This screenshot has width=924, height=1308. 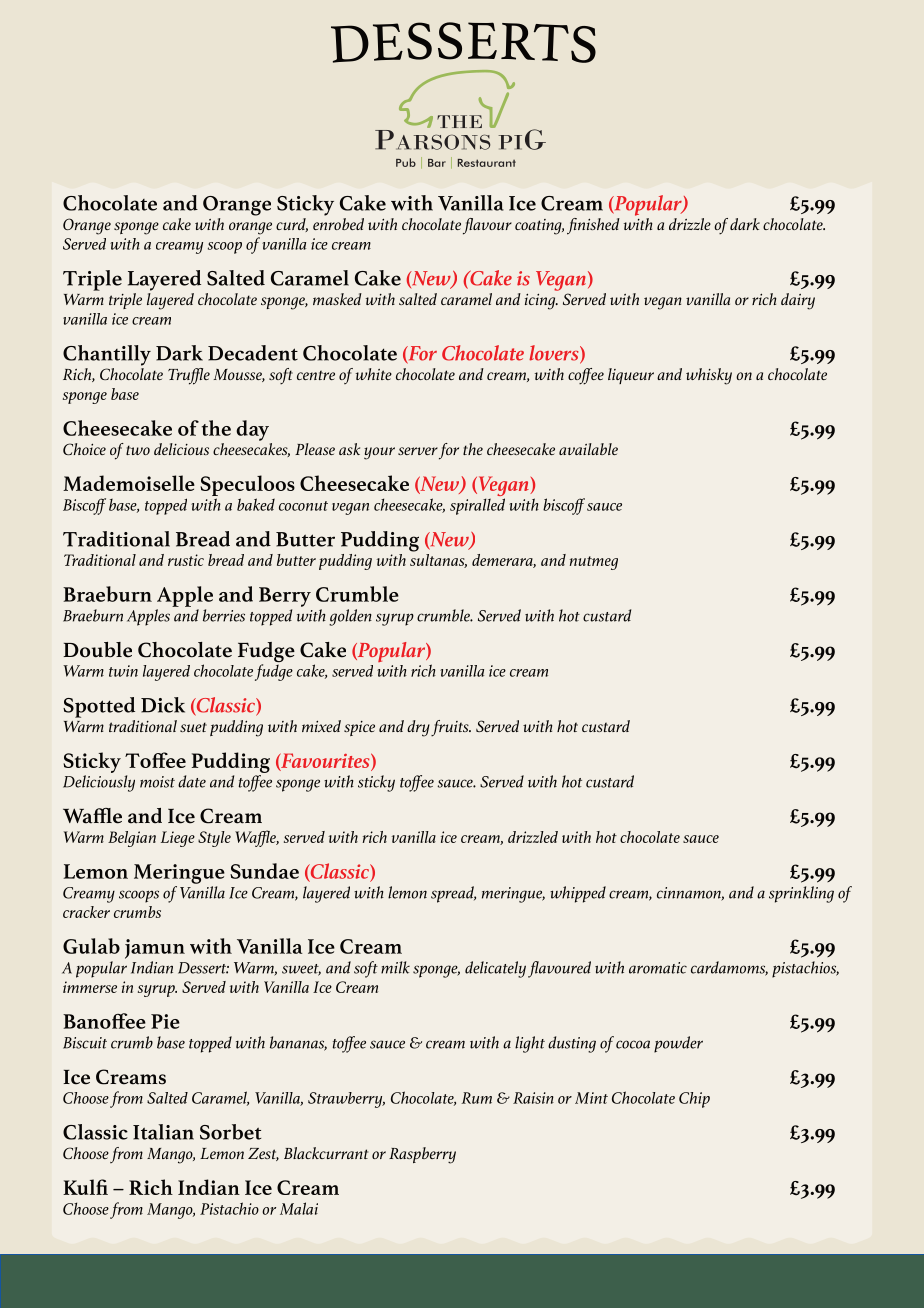 What do you see at coordinates (350, 617) in the screenshot?
I see `golden` at bounding box center [350, 617].
